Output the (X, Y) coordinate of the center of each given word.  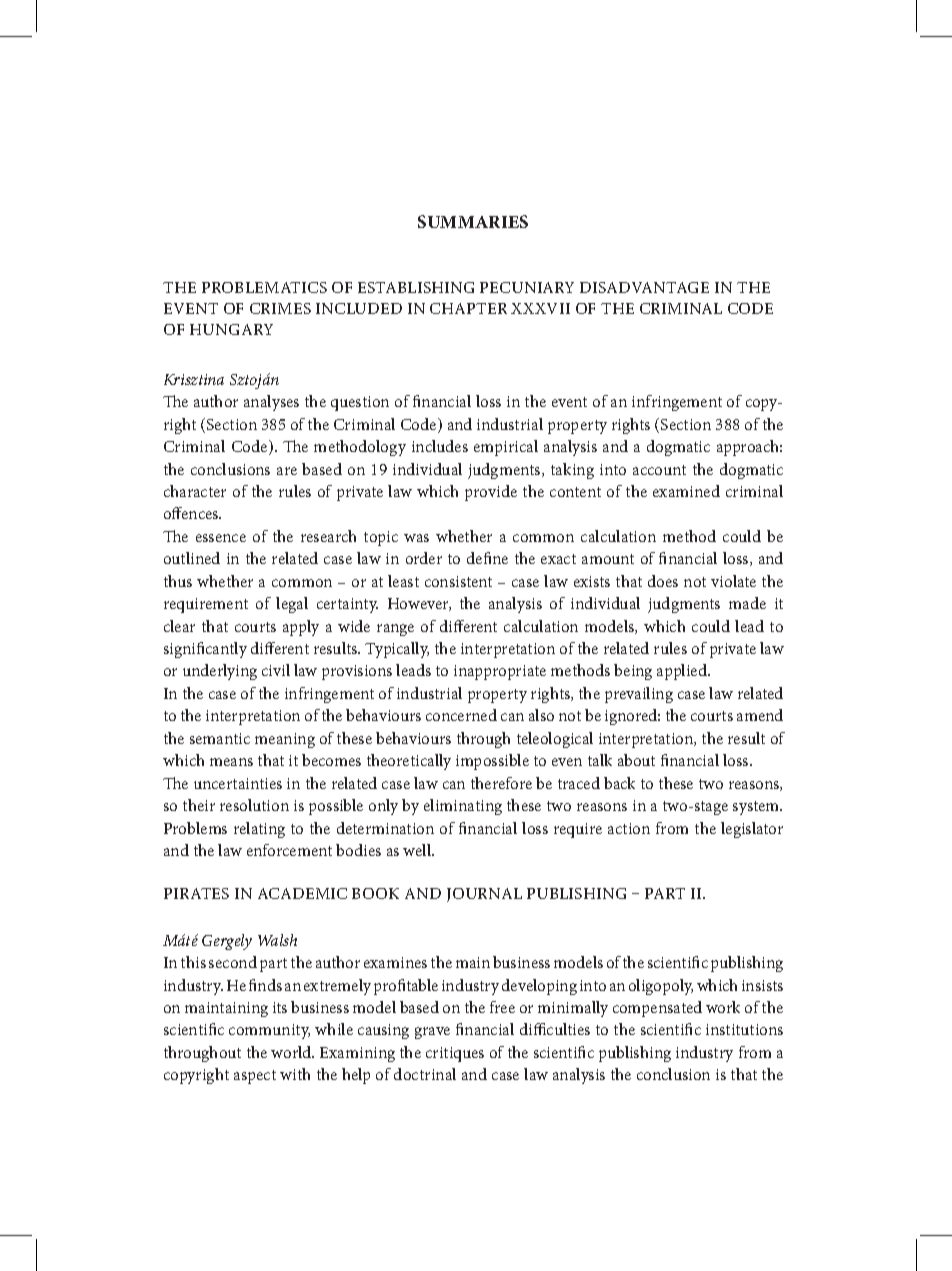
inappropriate (500, 672)
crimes (280, 308)
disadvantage (644, 287)
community (269, 1031)
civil (276, 670)
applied (683, 672)
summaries (473, 221)
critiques (455, 1054)
